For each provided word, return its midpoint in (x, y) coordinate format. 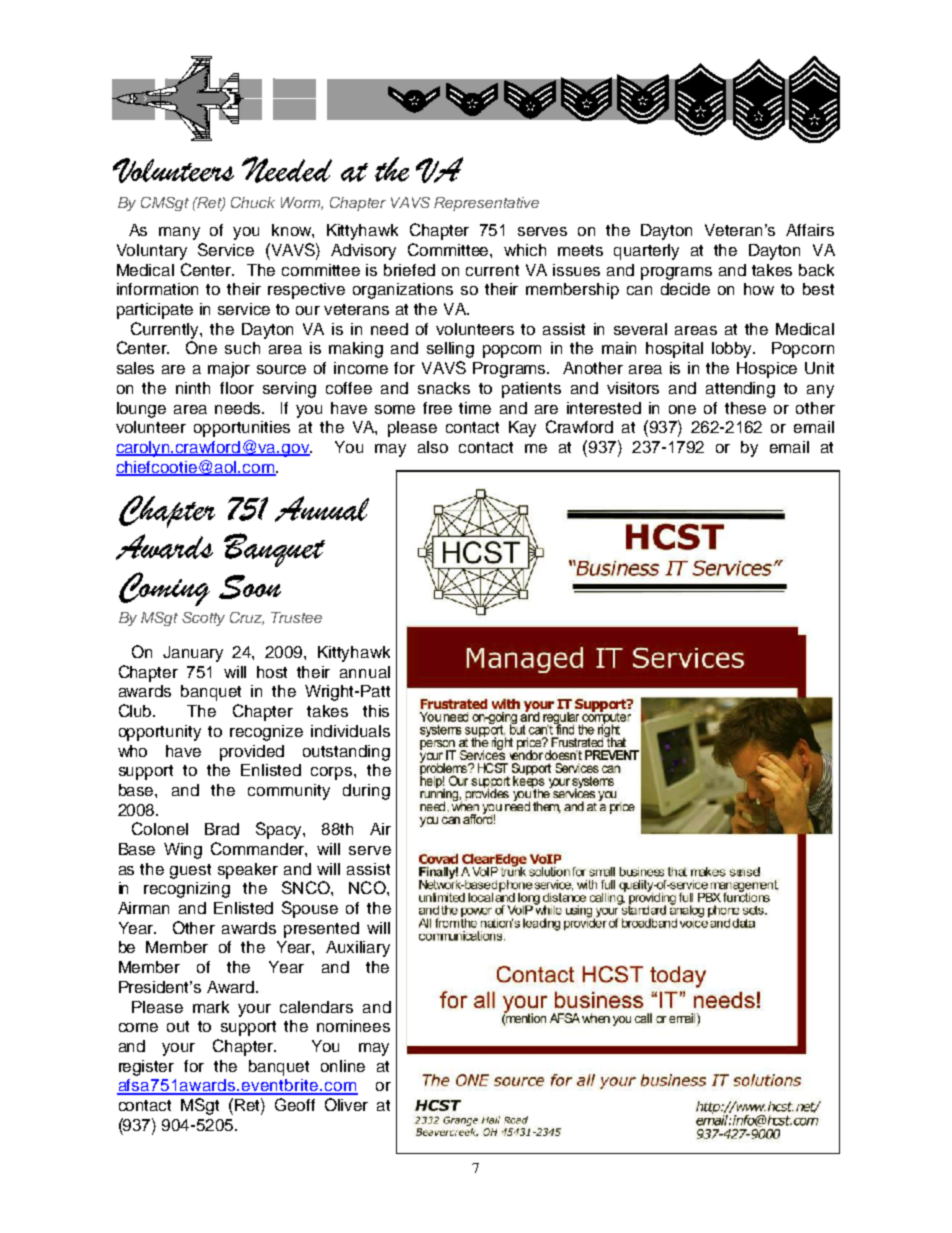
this (376, 711)
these (745, 408)
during (366, 792)
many (179, 233)
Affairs (810, 230)
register (146, 1068)
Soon (250, 587)
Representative (486, 204)
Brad (222, 829)
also (433, 447)
